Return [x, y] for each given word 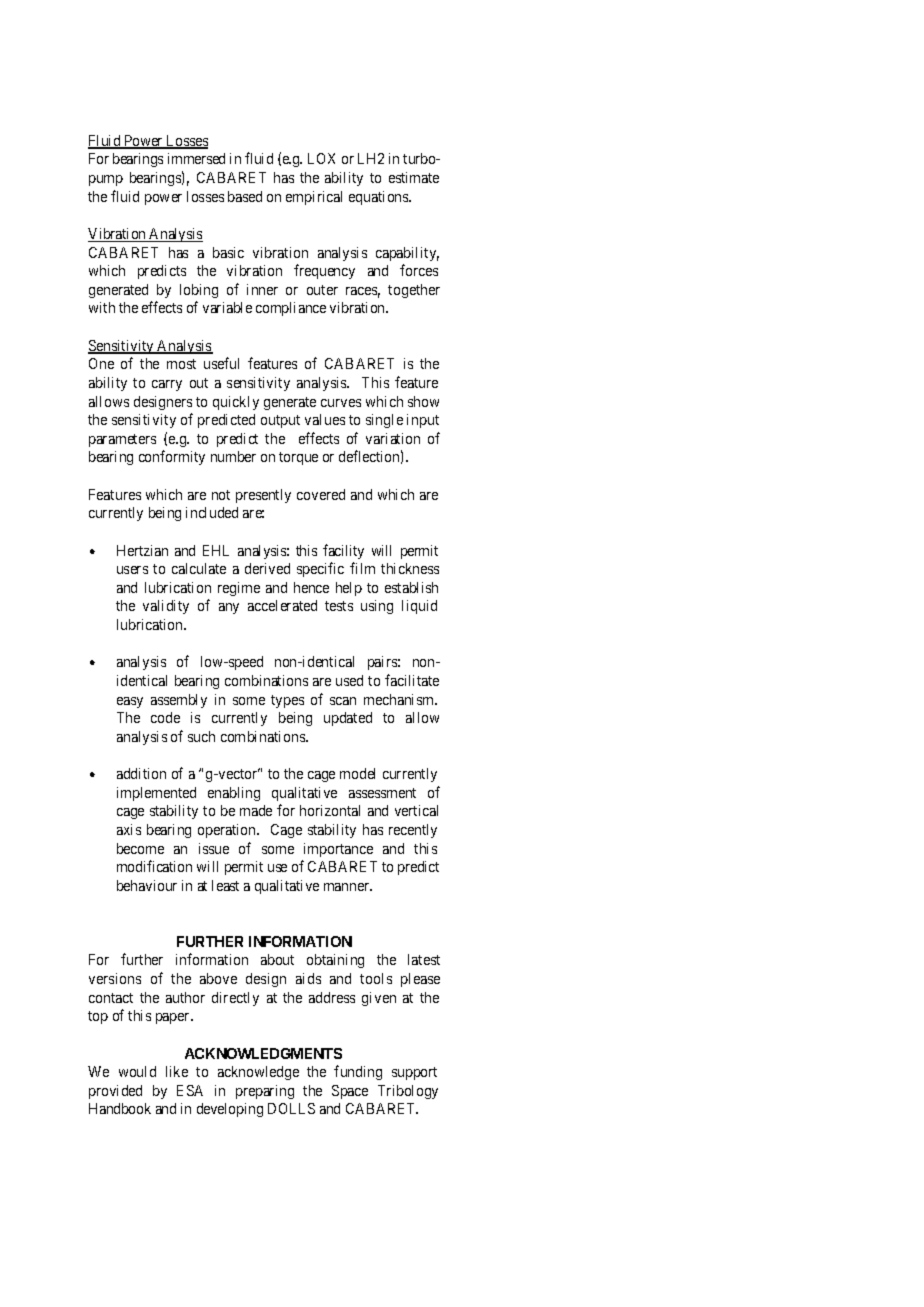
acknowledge [258, 1073]
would [137, 1071]
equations [379, 198]
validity [166, 607]
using [377, 607]
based [245, 196]
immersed [196, 158]
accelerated [282, 605]
